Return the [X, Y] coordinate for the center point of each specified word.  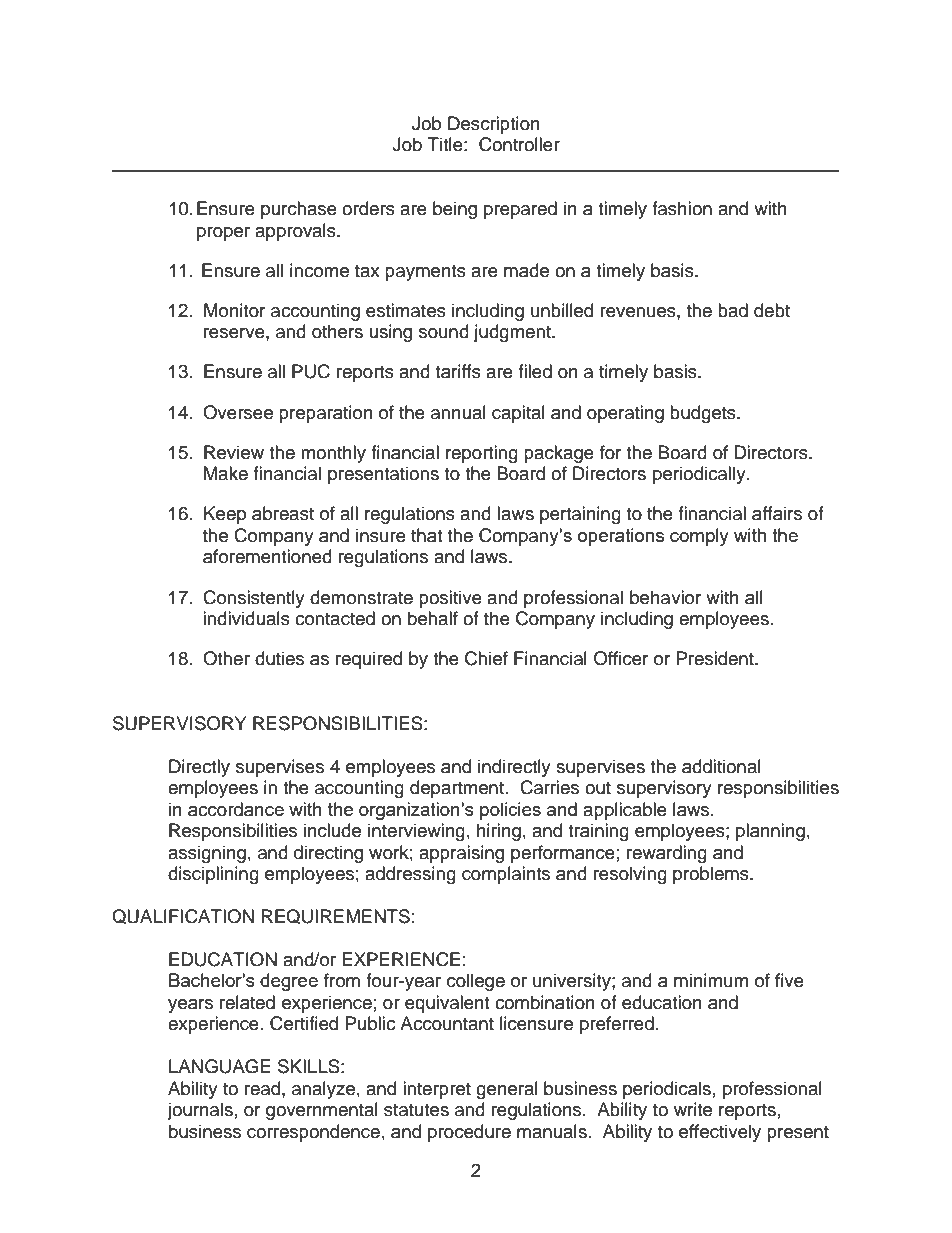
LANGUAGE [220, 1066]
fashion [682, 208]
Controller [519, 144]
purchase [299, 210]
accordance [236, 809]
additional [721, 766]
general [507, 1090]
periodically [700, 475]
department [457, 789]
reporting [482, 454]
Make [226, 473]
